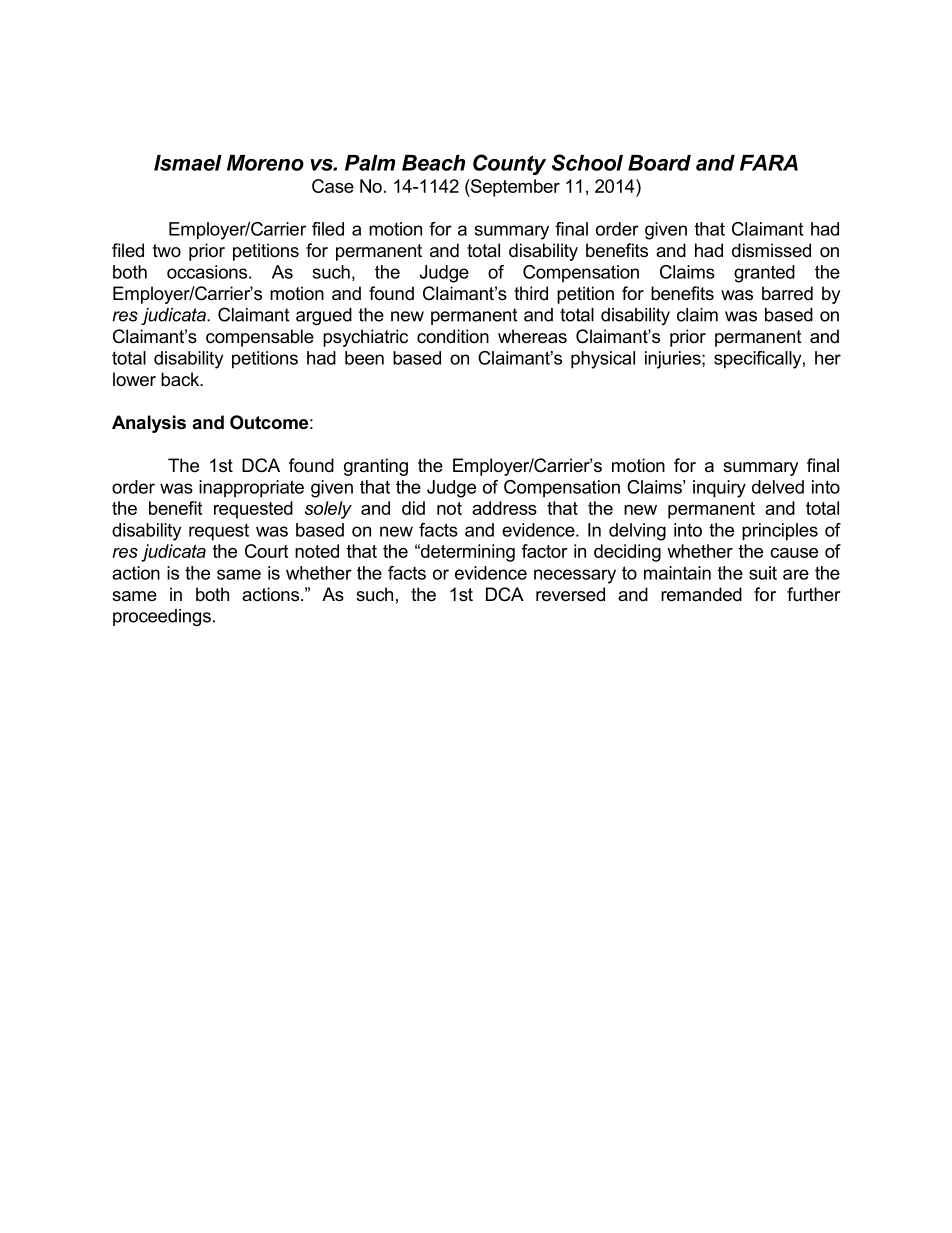  What do you see at coordinates (719, 489) in the screenshot?
I see `inquiry` at bounding box center [719, 489].
